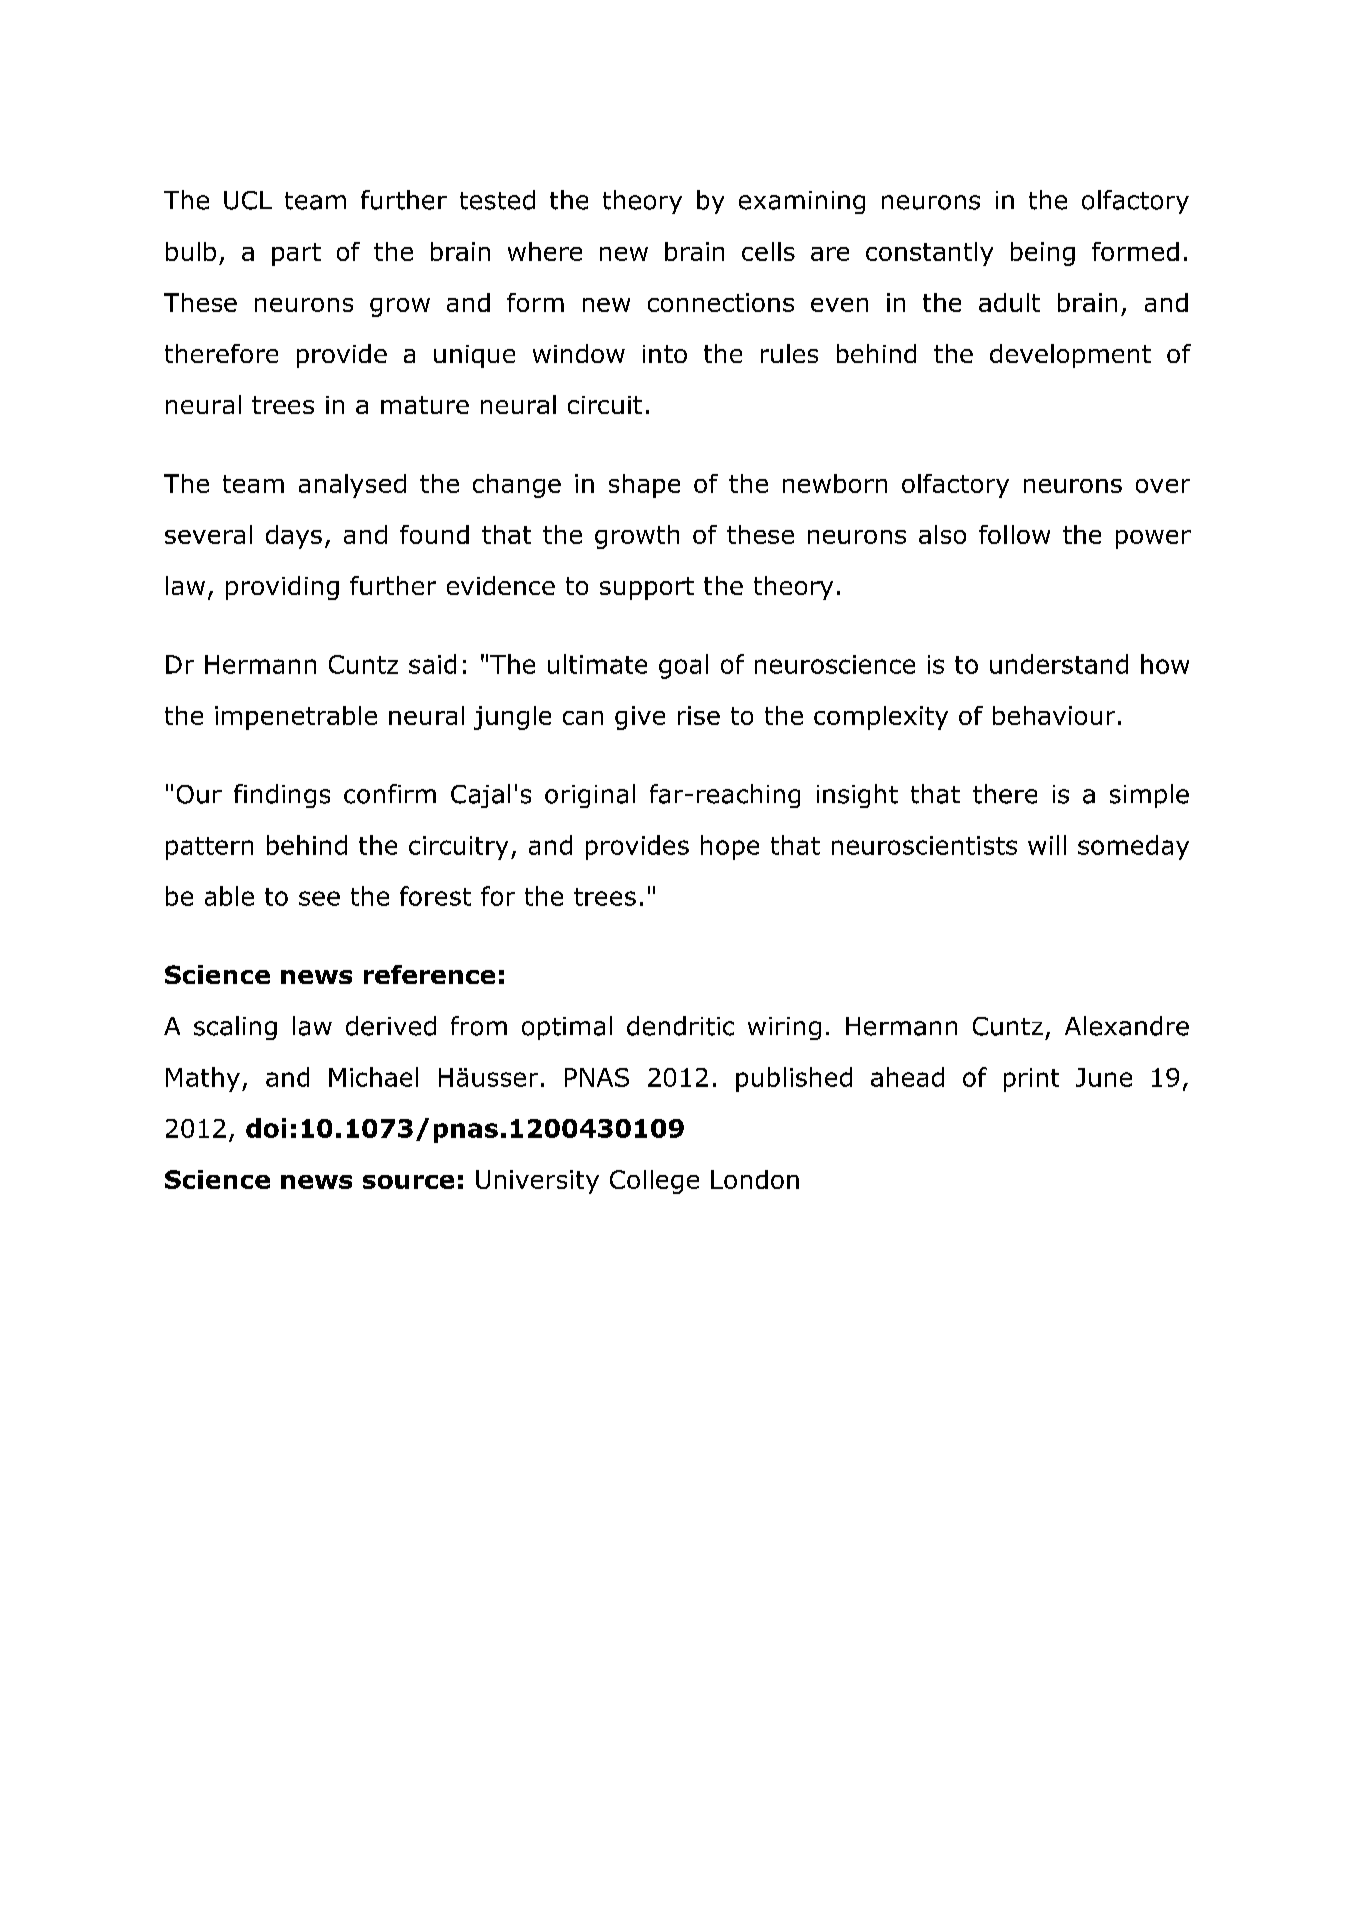 This screenshot has height=1915, width=1354. What do you see at coordinates (296, 254) in the screenshot?
I see `part` at bounding box center [296, 254].
